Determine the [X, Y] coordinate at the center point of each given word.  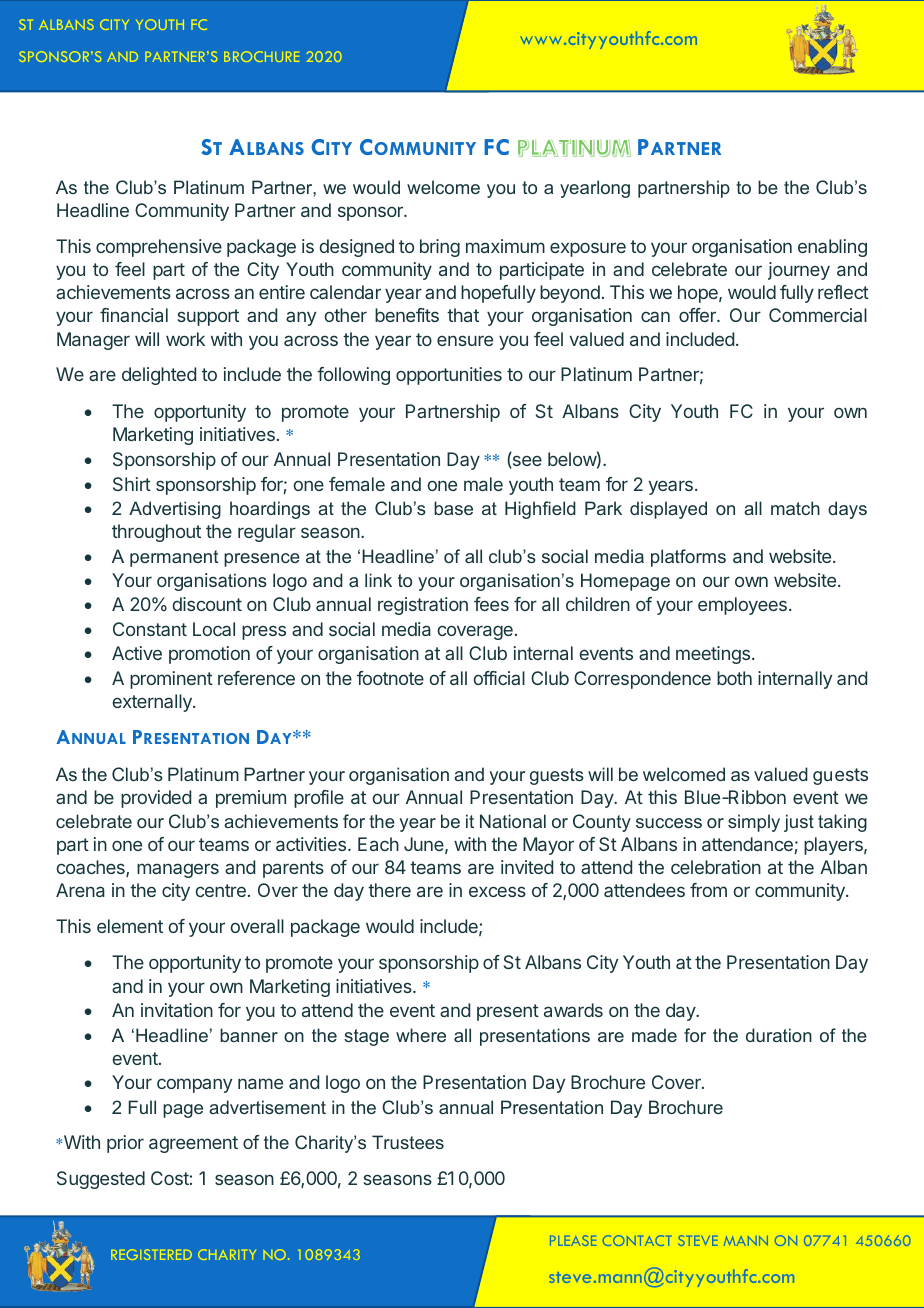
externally [153, 703]
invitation [177, 1010]
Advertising [175, 510]
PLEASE [573, 1240]
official [499, 678]
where [421, 1035]
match [795, 508]
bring [440, 248]
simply [754, 823]
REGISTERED [151, 1254]
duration [779, 1035]
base [453, 508]
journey [799, 271]
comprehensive [159, 248]
